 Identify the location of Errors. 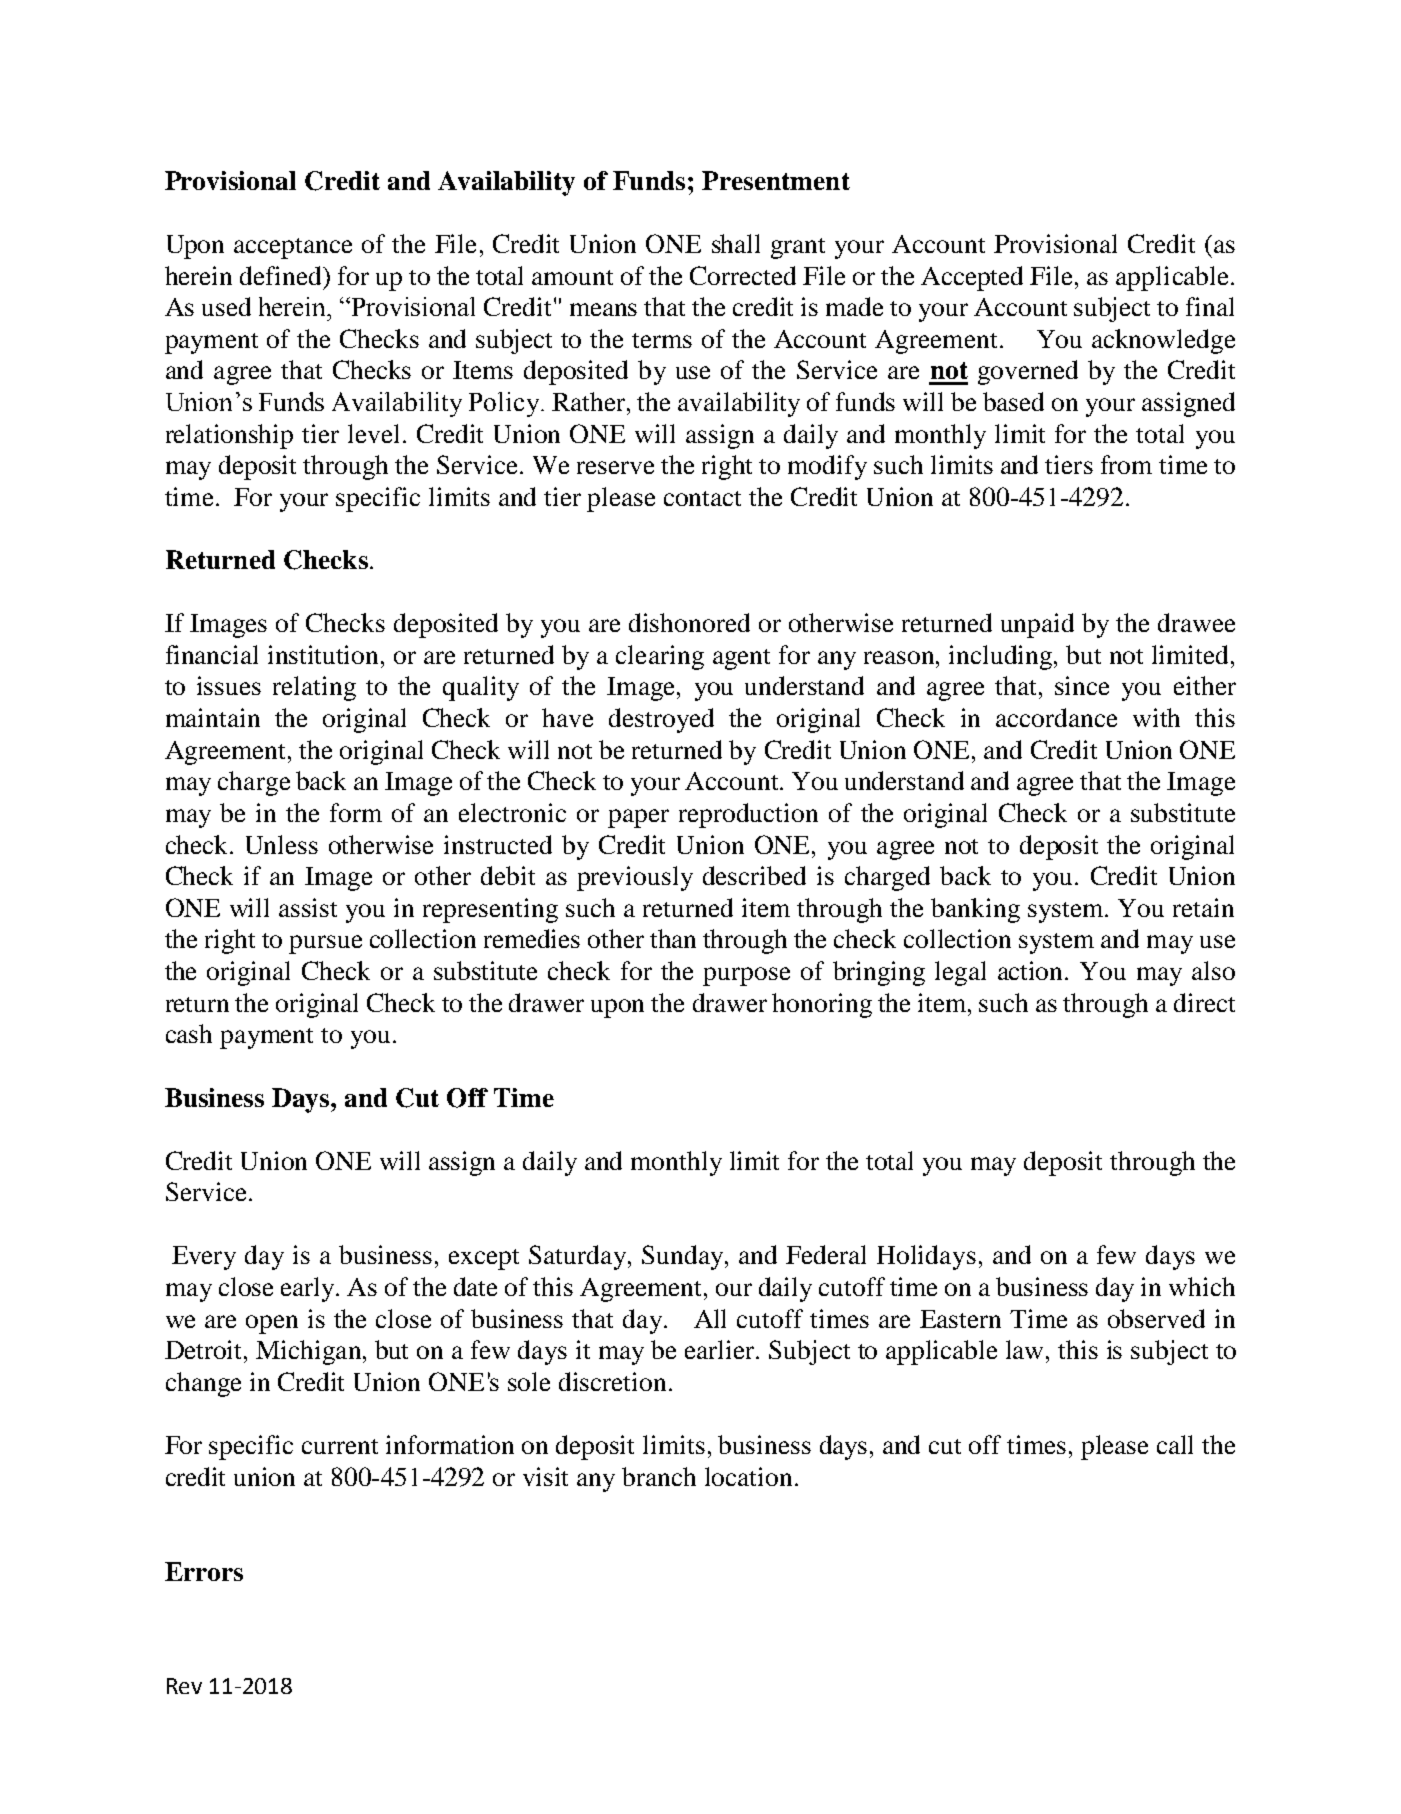
(204, 1571).
